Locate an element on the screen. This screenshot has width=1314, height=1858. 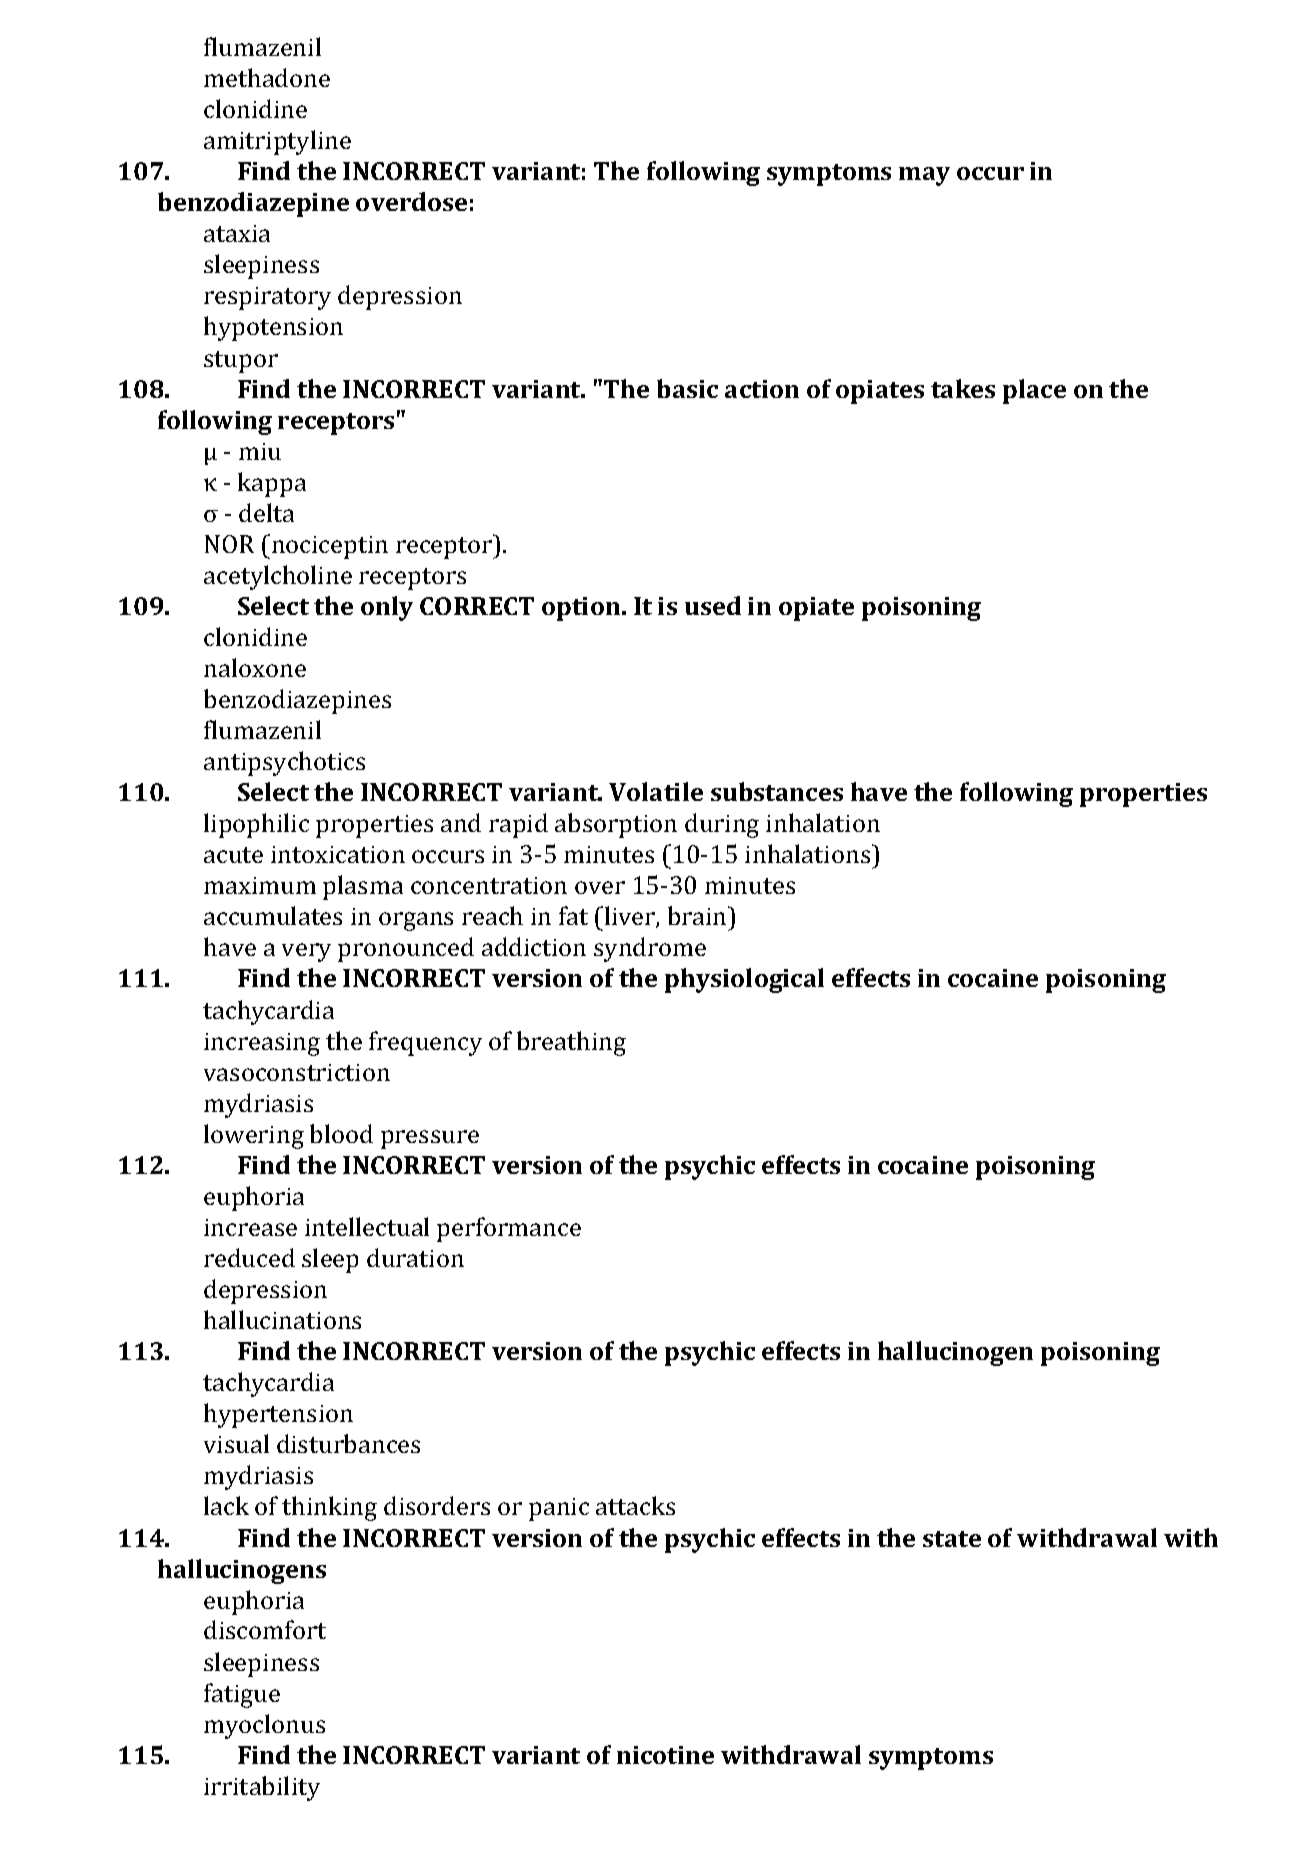
takes is located at coordinates (963, 388).
